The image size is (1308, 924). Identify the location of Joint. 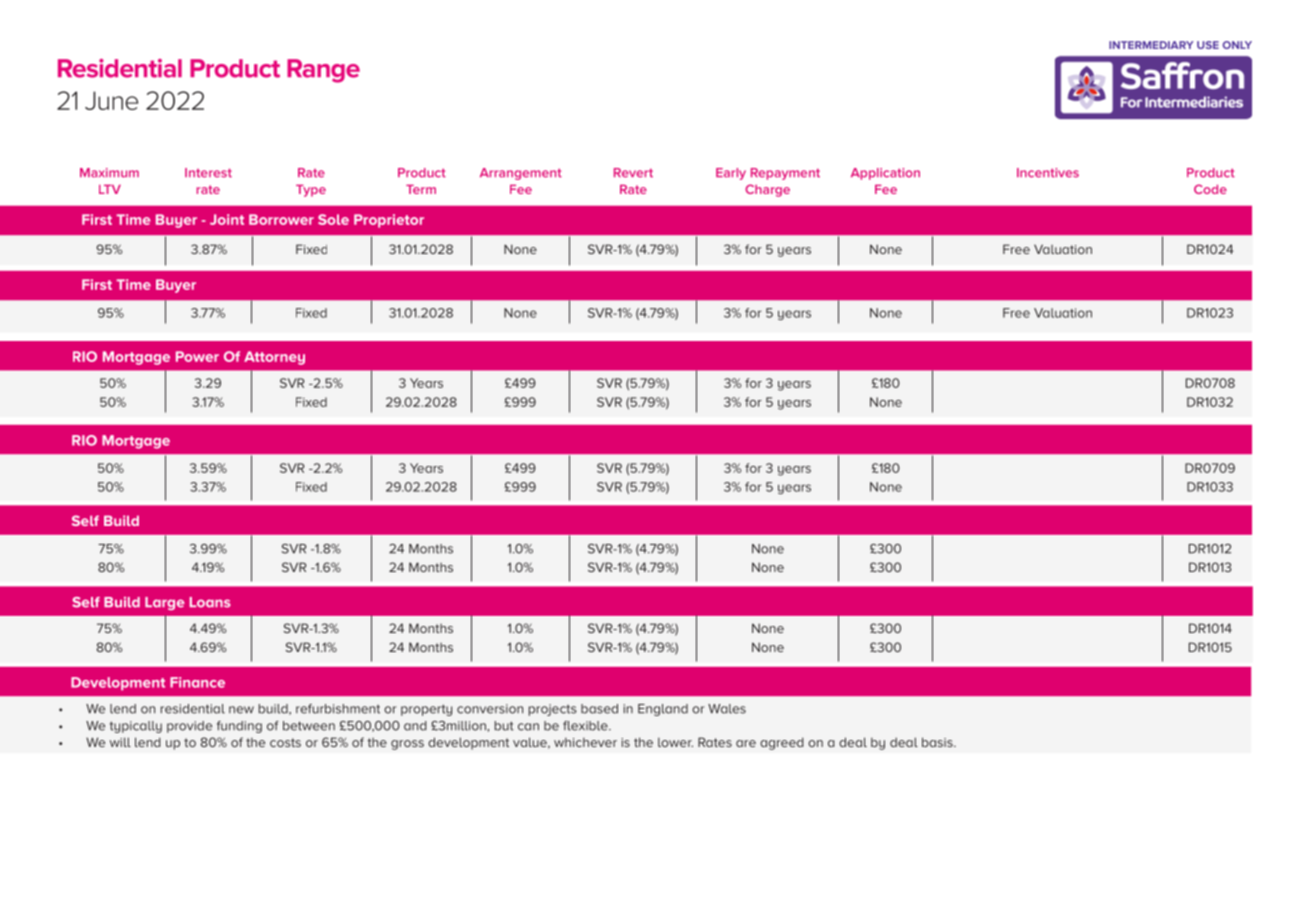
(227, 219).
